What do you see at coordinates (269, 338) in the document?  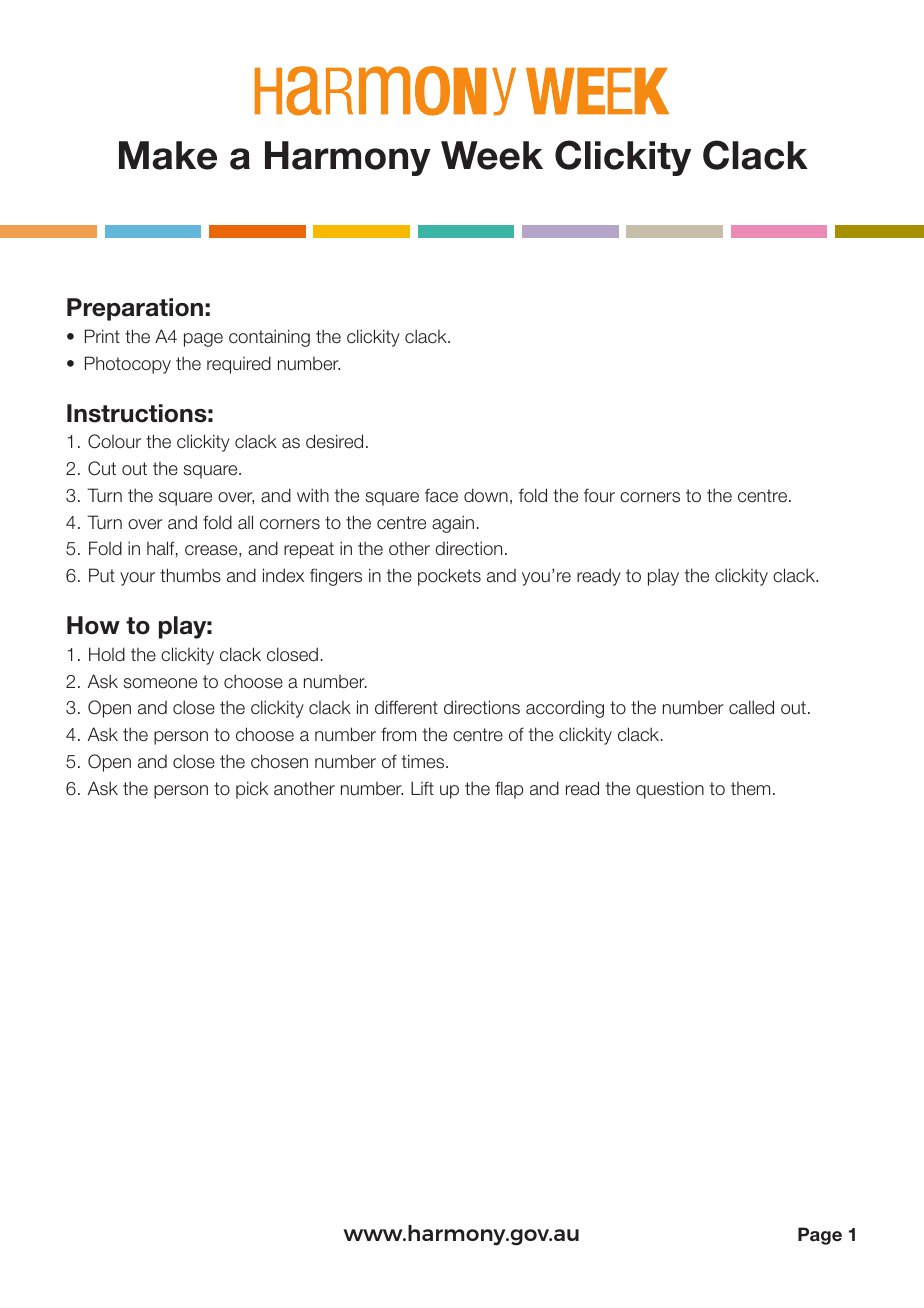 I see `containing` at bounding box center [269, 338].
